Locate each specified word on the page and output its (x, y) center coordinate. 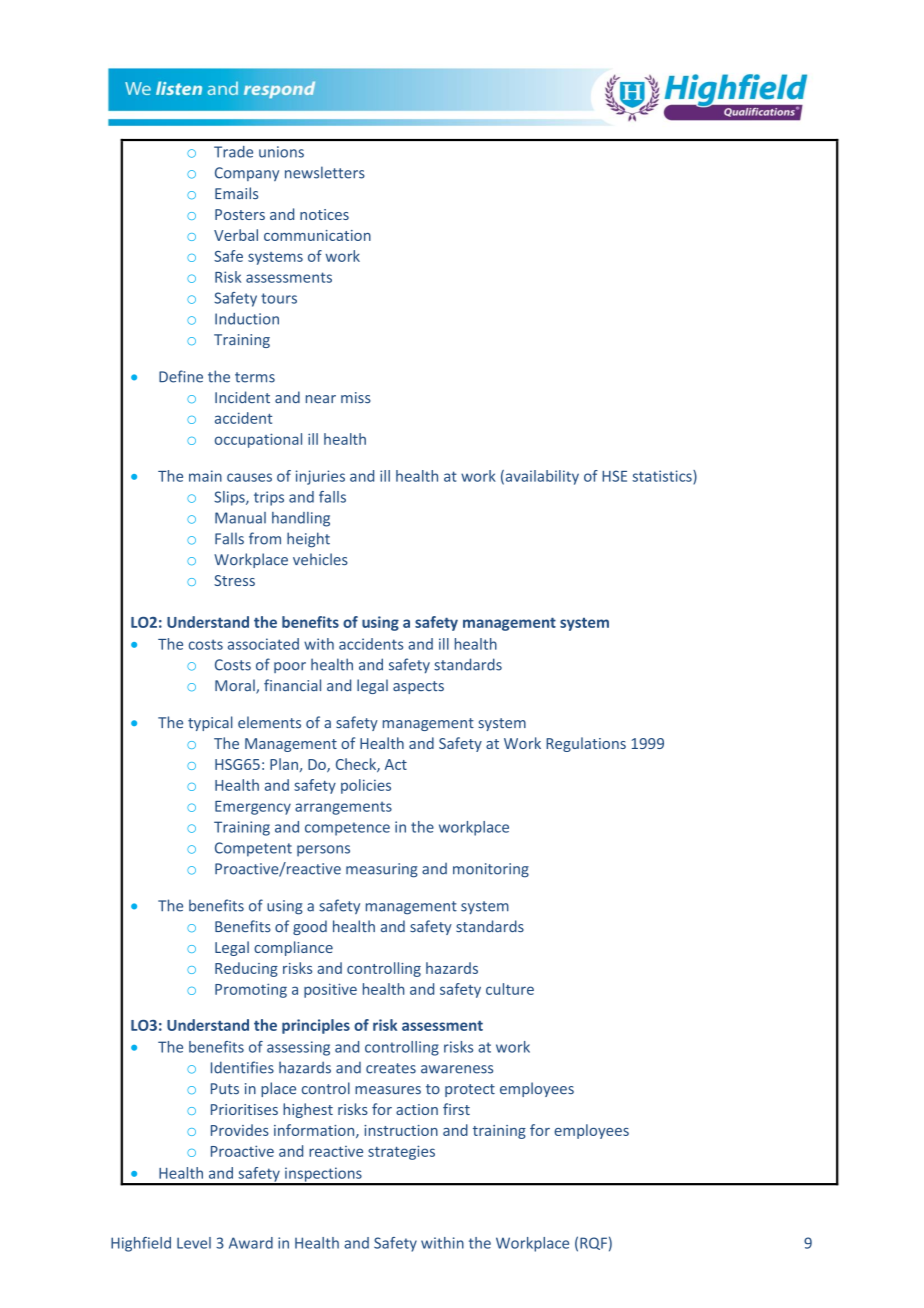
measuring (382, 870)
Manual (240, 518)
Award (251, 1243)
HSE (614, 476)
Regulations (586, 744)
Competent (253, 849)
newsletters (325, 172)
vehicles (320, 559)
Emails (236, 193)
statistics (663, 477)
